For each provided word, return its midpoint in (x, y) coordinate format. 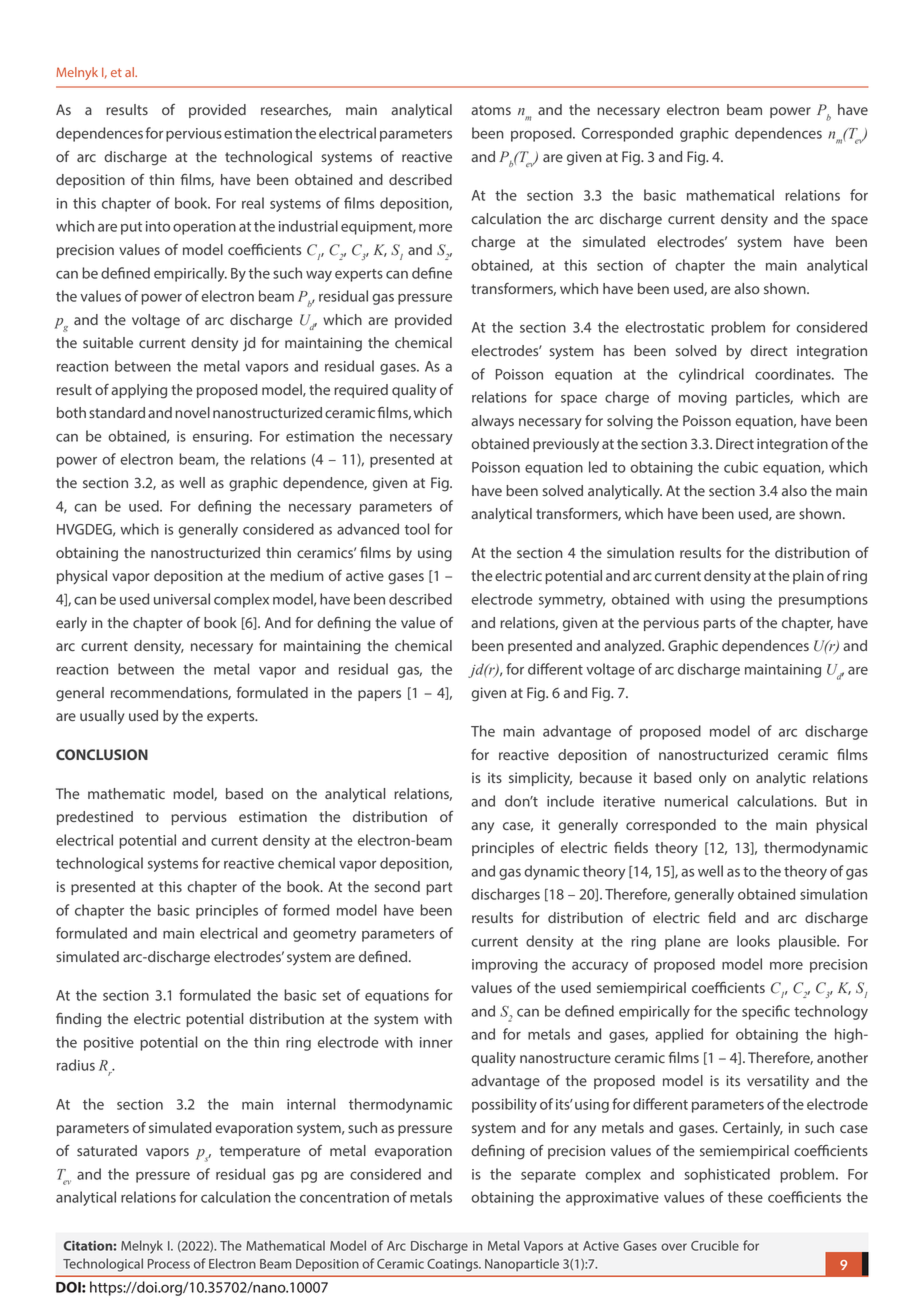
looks (753, 941)
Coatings (453, 1265)
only (712, 779)
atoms (491, 110)
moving (703, 399)
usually (102, 717)
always (492, 422)
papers (379, 695)
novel (192, 412)
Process (169, 1264)
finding (78, 1020)
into (158, 226)
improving (505, 966)
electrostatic (664, 327)
